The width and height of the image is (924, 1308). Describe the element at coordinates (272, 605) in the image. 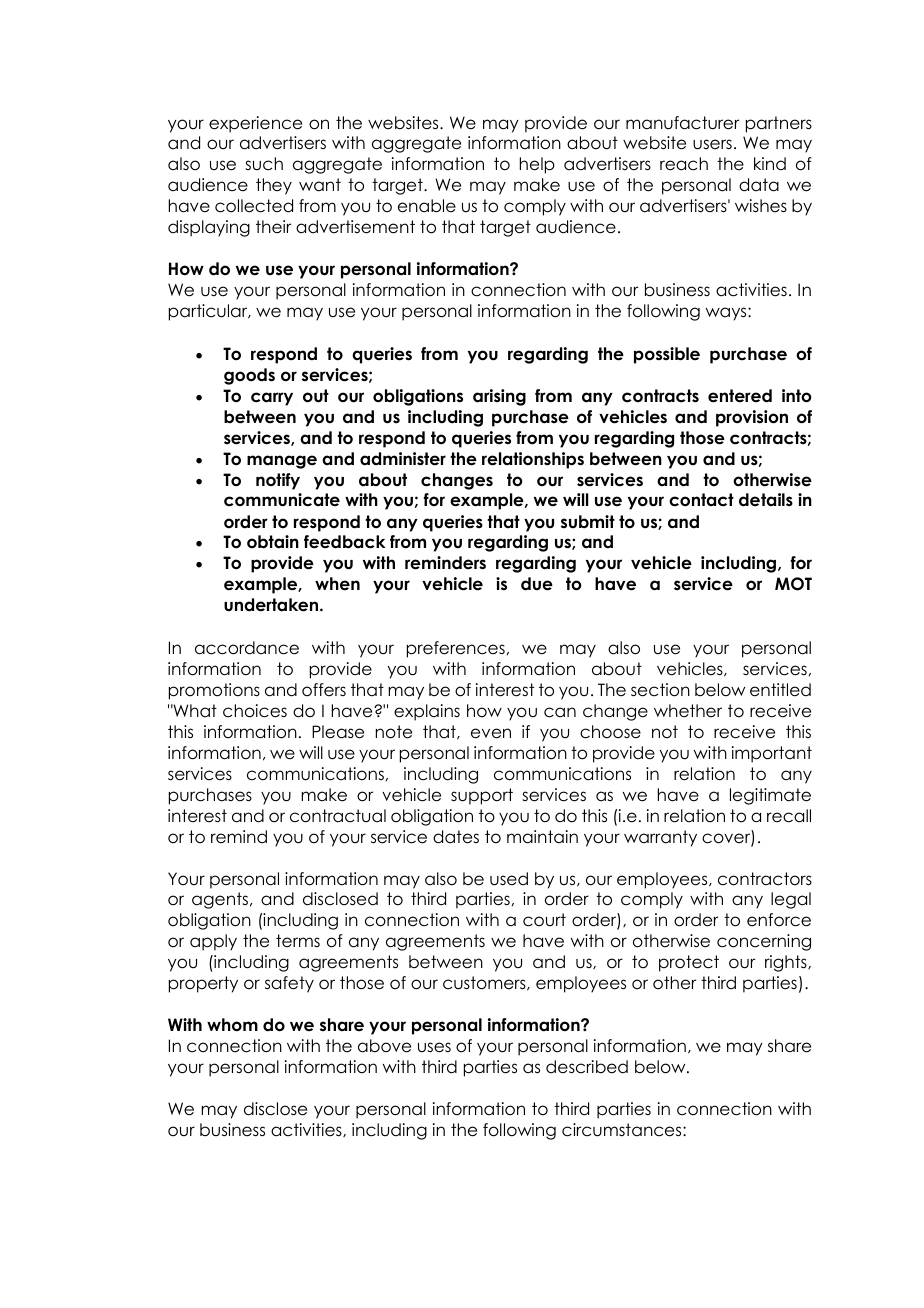

I see `undertaken` at that location.
